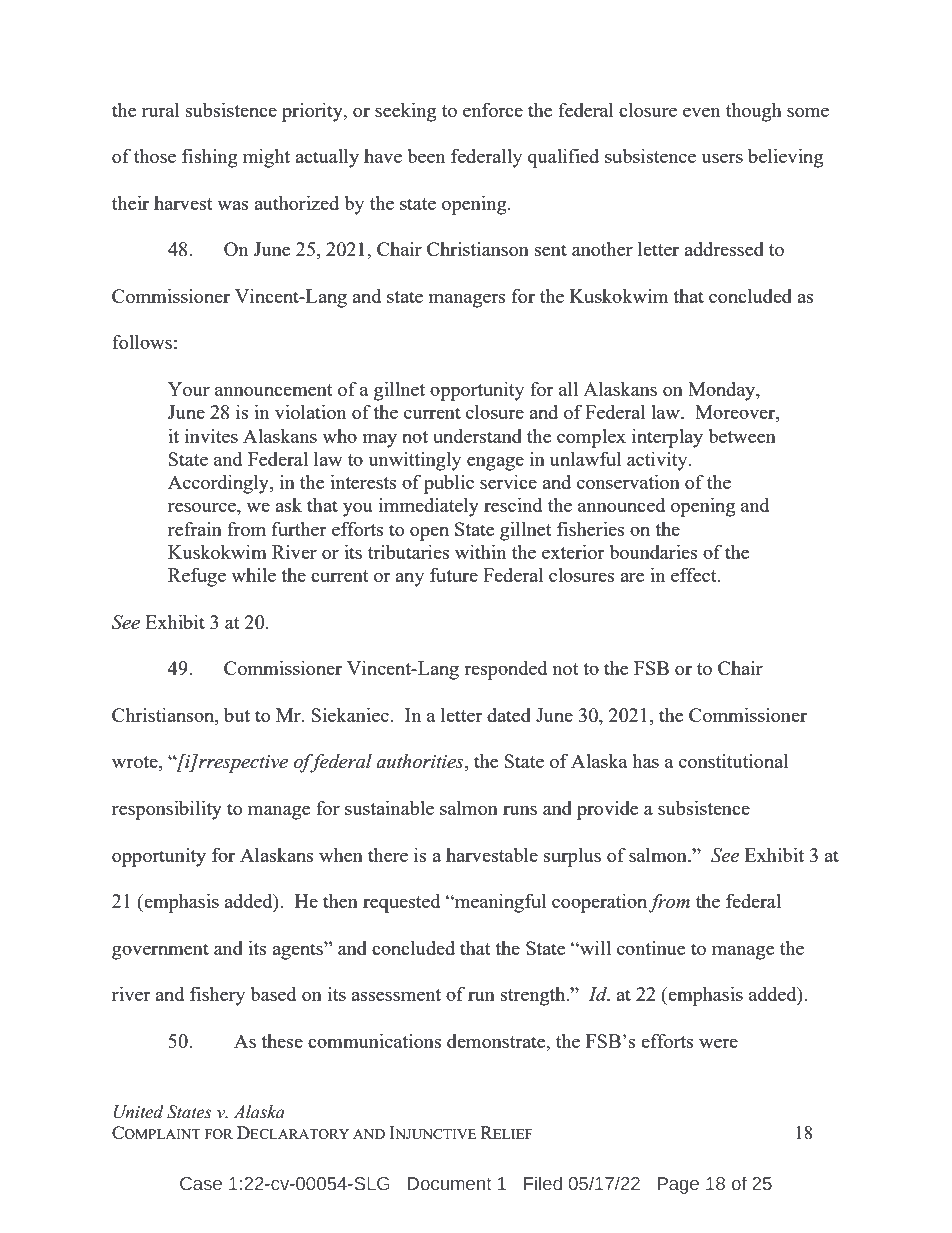 The width and height of the image is (952, 1233). I want to click on users, so click(722, 158).
